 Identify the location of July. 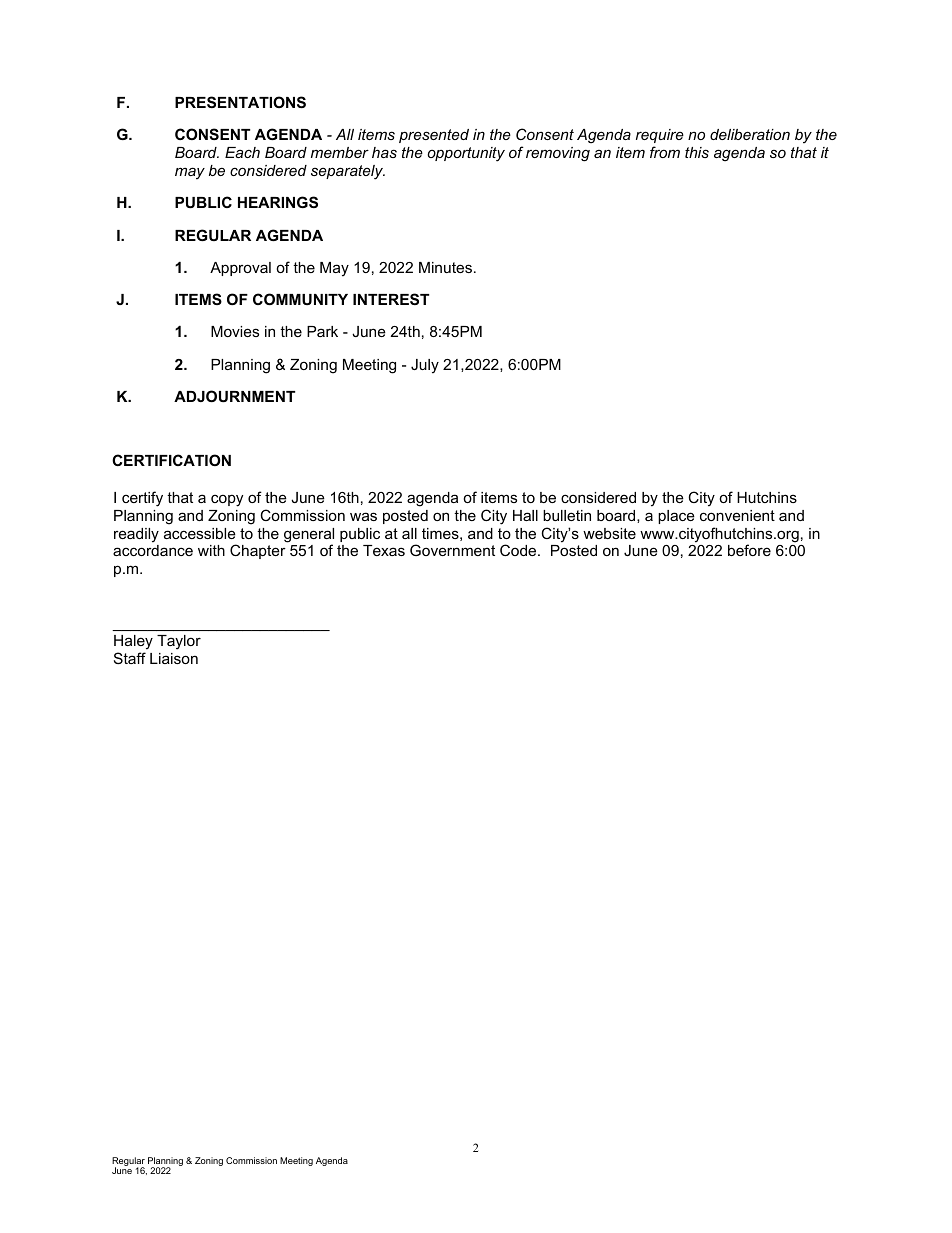
(425, 366).
